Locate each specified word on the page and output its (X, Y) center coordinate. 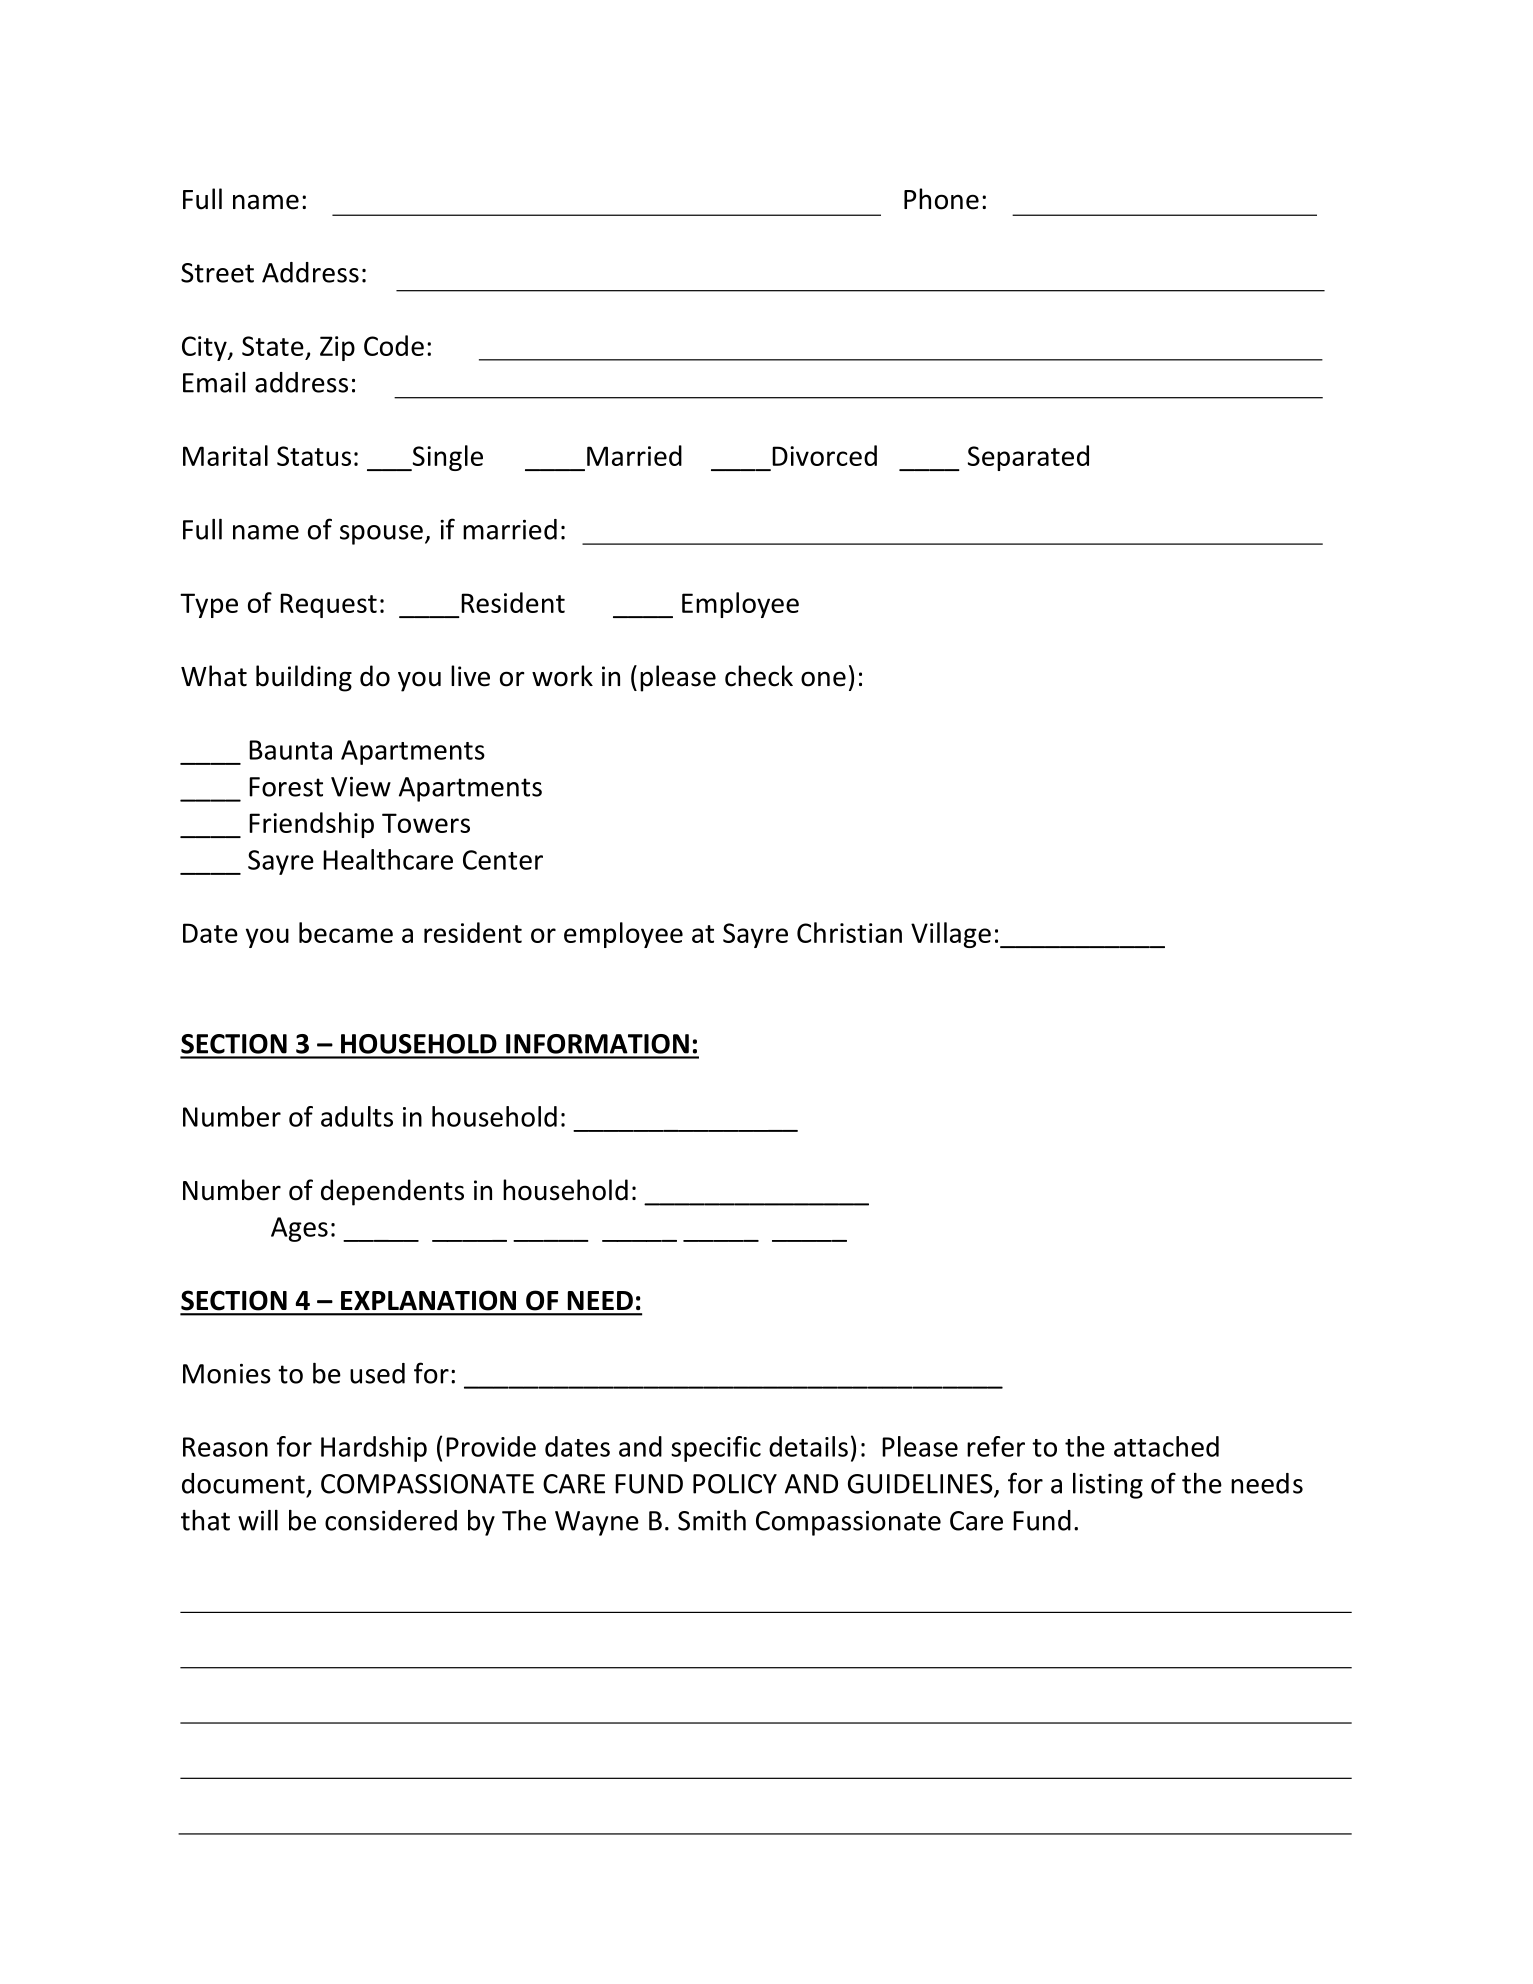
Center (503, 860)
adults (357, 1116)
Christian (849, 932)
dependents (392, 1192)
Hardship (374, 1449)
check (759, 676)
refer (996, 1446)
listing (1108, 1486)
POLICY (735, 1484)
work (562, 676)
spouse (381, 535)
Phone (941, 199)
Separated (1028, 458)
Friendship (311, 825)
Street (217, 273)
